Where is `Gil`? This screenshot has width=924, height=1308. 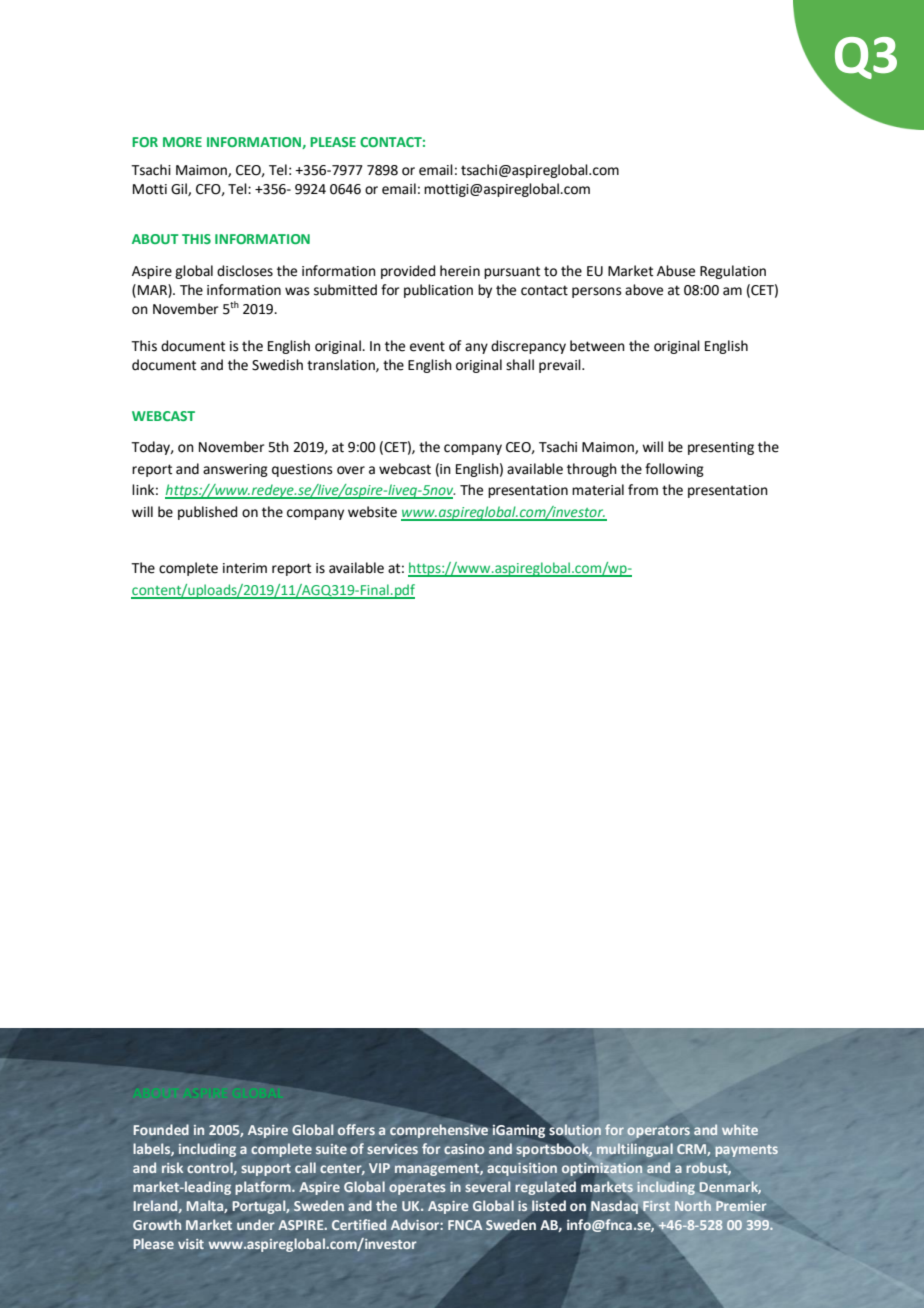
Gil is located at coordinates (180, 189).
